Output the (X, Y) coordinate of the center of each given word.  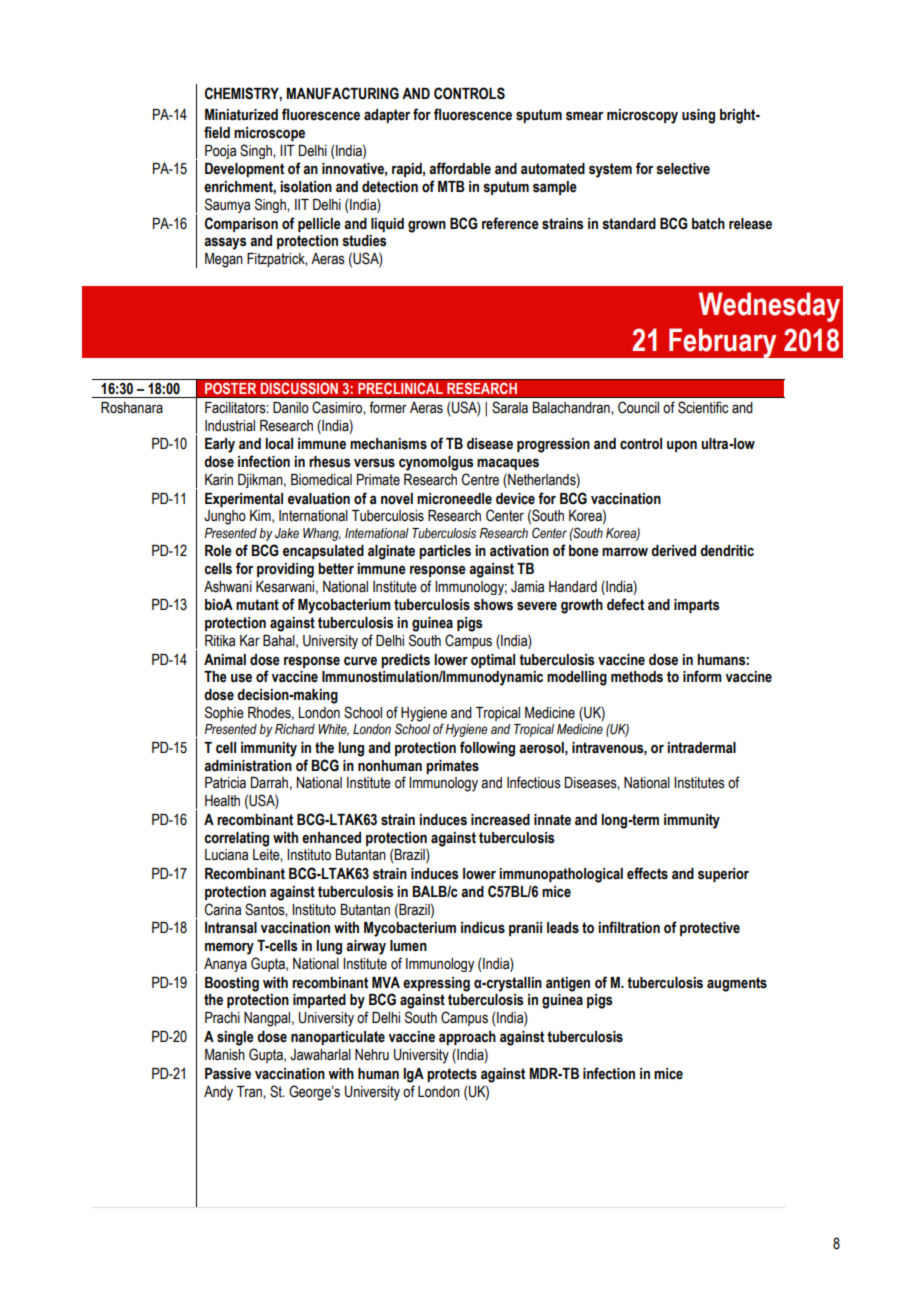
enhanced (331, 838)
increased (500, 820)
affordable (460, 168)
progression (553, 445)
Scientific (703, 407)
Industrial (230, 426)
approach (467, 1038)
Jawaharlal (320, 1055)
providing (285, 570)
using (698, 116)
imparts (697, 606)
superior (723, 875)
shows (493, 605)
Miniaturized (241, 115)
